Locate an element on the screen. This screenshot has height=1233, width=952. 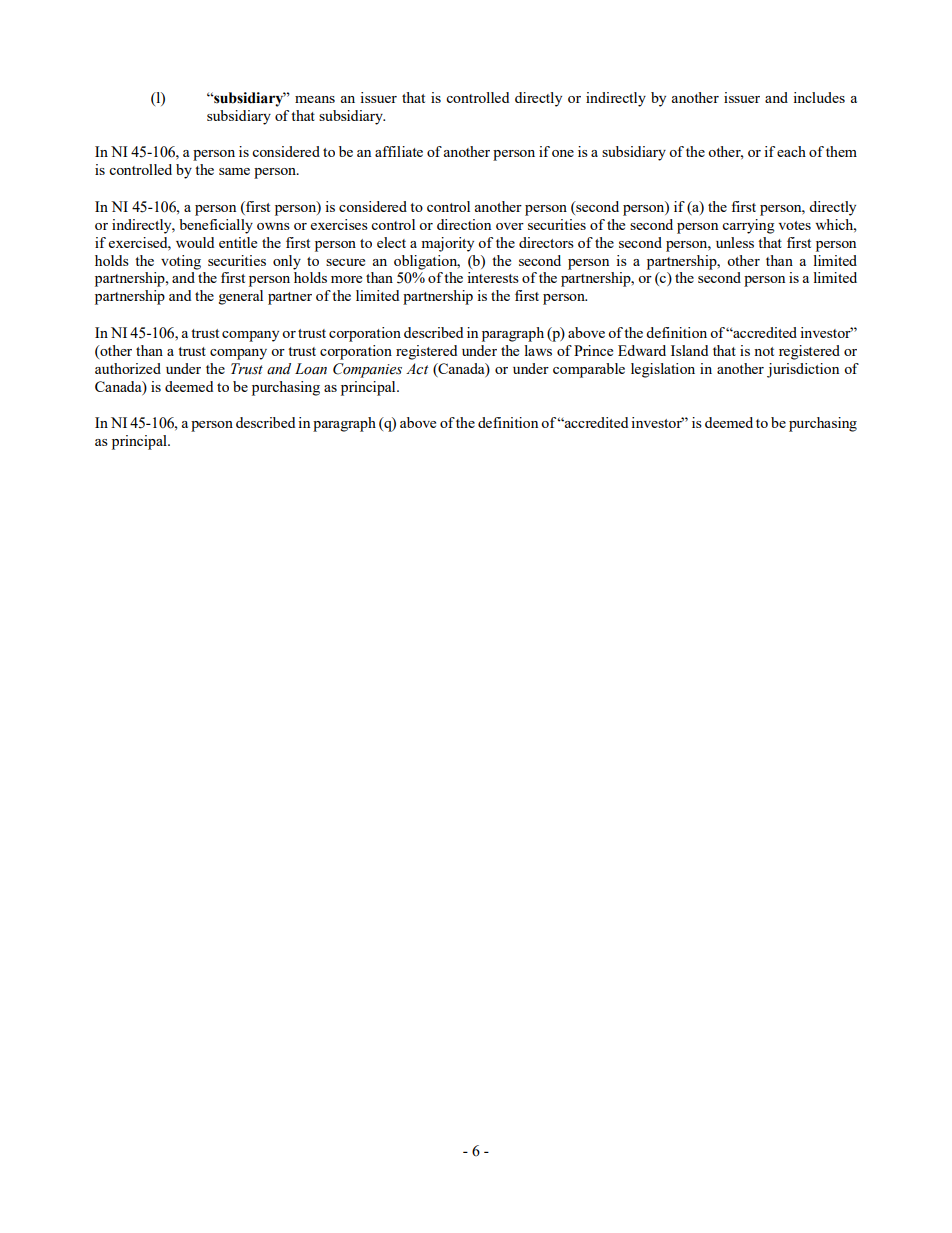
includes is located at coordinates (819, 97).
